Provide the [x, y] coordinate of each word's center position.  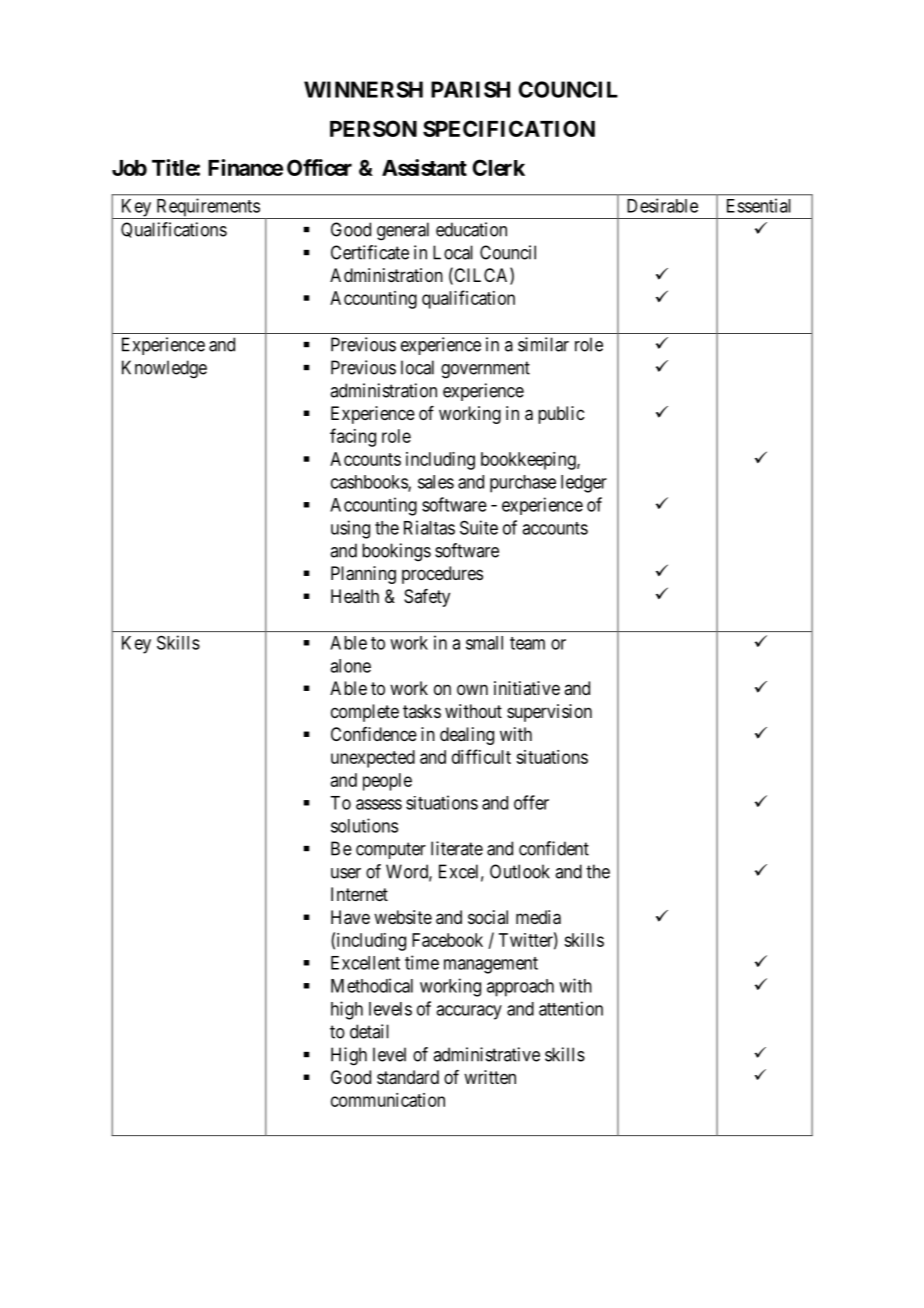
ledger [584, 484]
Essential [759, 205]
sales [436, 482]
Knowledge [164, 369]
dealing [467, 736]
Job [129, 168]
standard [408, 1077]
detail [369, 1031]
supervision [549, 713]
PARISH [470, 89]
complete [365, 713]
